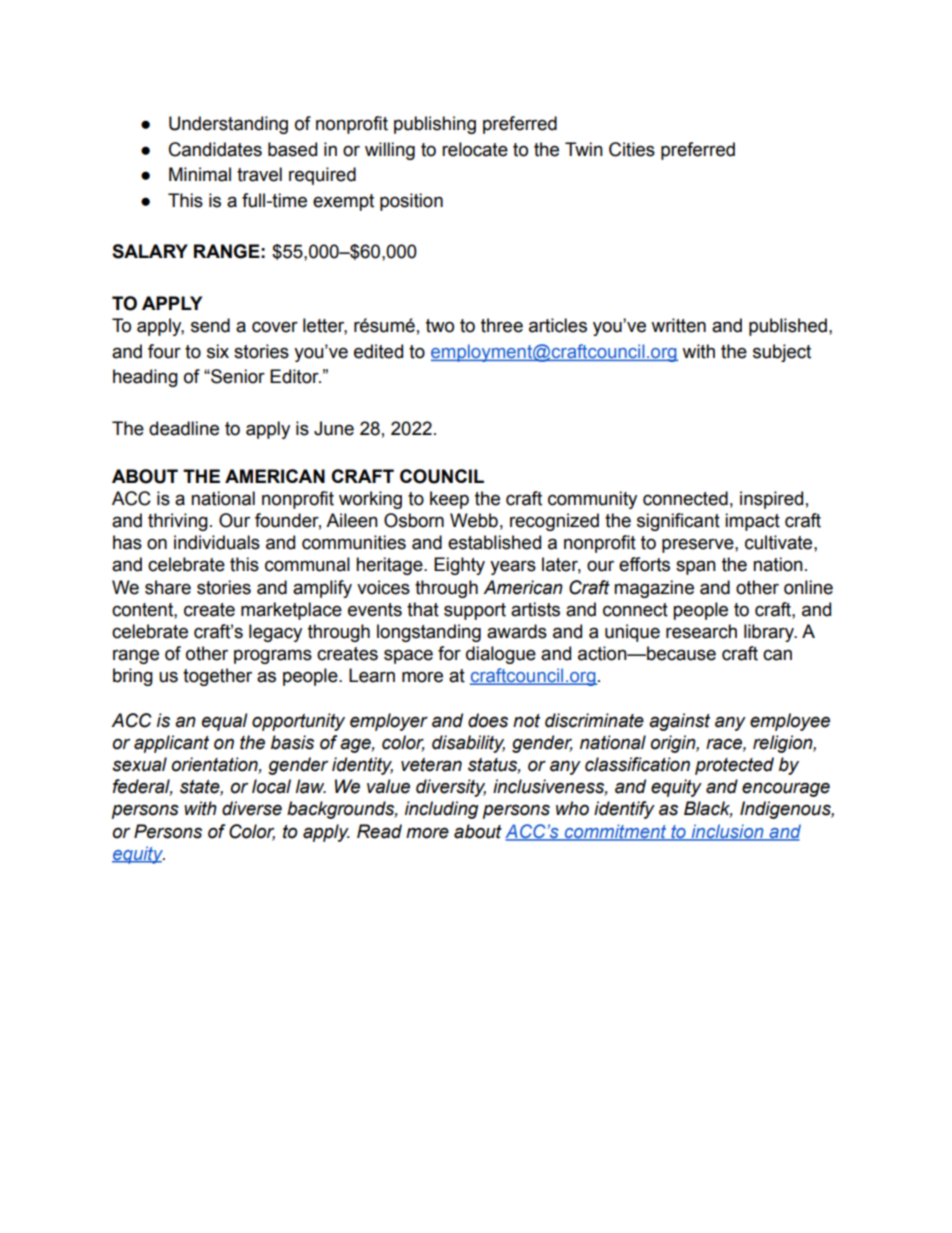 This document has height=1233, width=952. I want to click on support, so click(475, 611).
